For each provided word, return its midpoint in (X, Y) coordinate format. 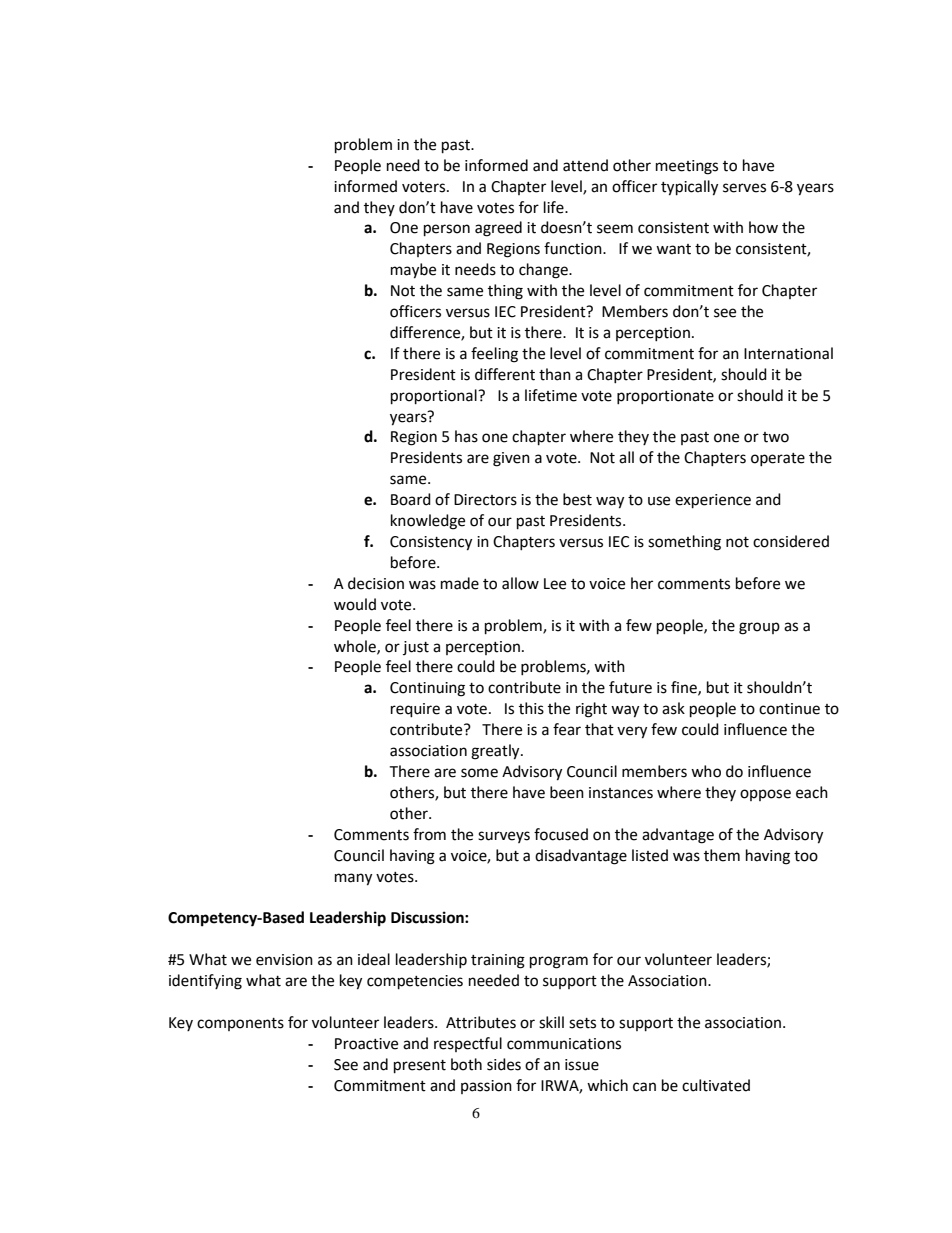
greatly (496, 752)
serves (744, 188)
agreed (498, 229)
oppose (765, 795)
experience (713, 501)
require (415, 710)
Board (411, 499)
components (240, 1024)
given (511, 459)
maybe (413, 271)
